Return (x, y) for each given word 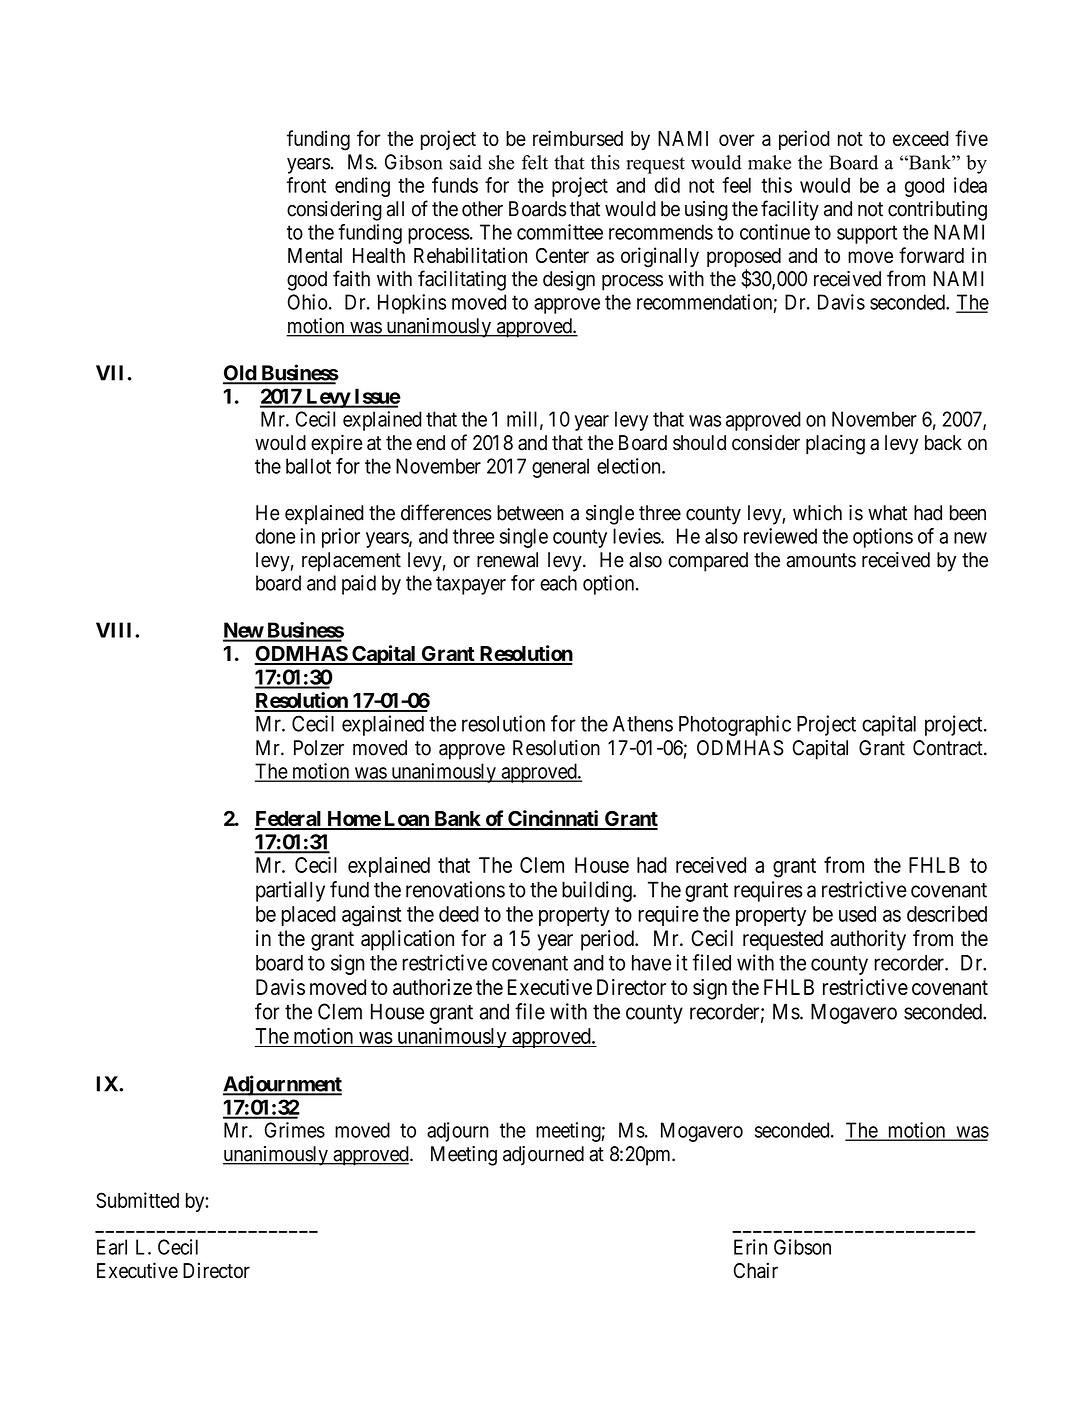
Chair (756, 1270)
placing (835, 444)
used (857, 914)
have (651, 963)
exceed (921, 138)
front (306, 185)
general (560, 468)
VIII (116, 630)
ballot (308, 466)
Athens (643, 724)
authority (868, 940)
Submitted (137, 1200)
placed (308, 916)
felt (535, 162)
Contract (949, 748)
